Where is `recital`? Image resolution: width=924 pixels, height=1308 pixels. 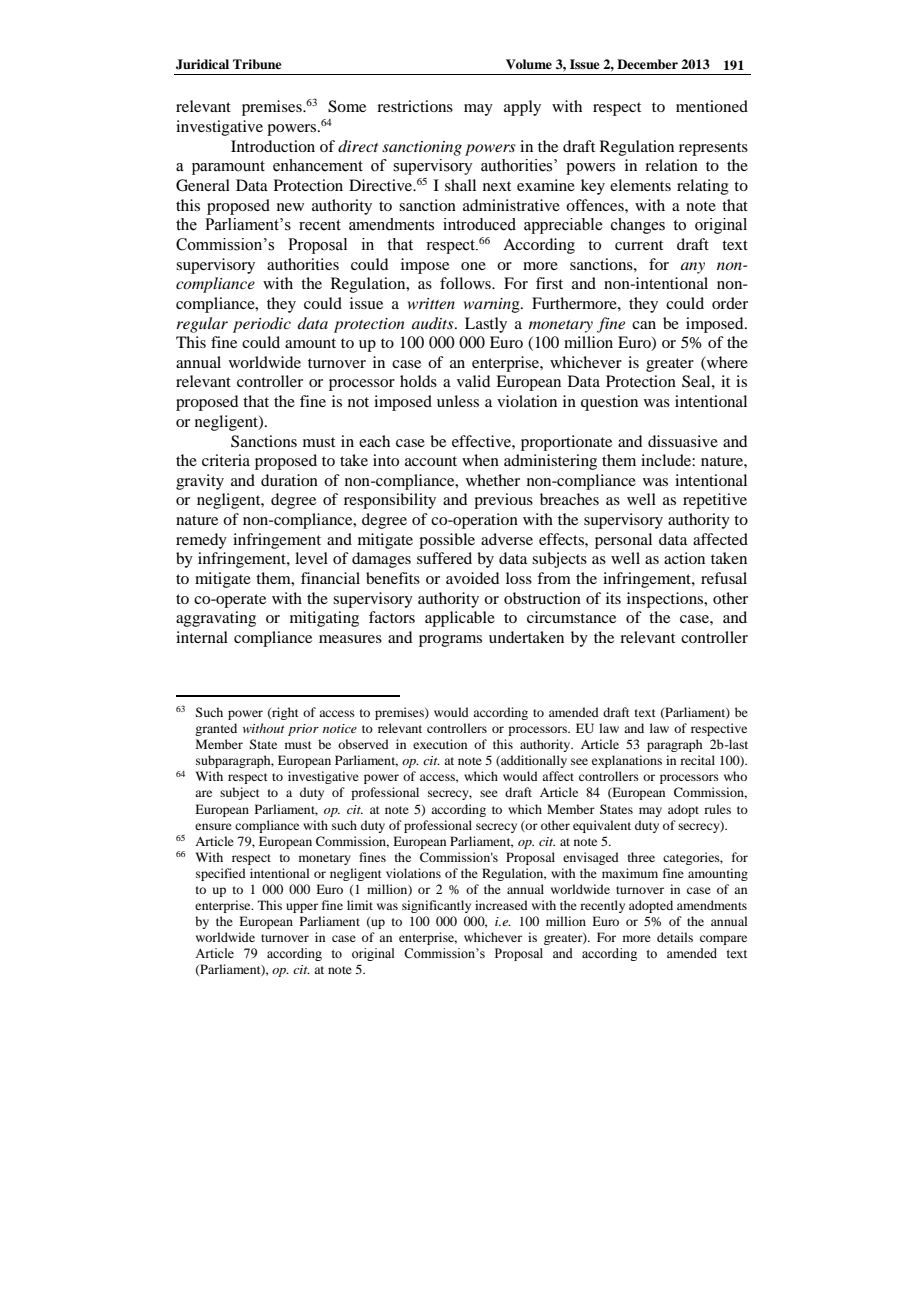
recital is located at coordinates (697, 760).
